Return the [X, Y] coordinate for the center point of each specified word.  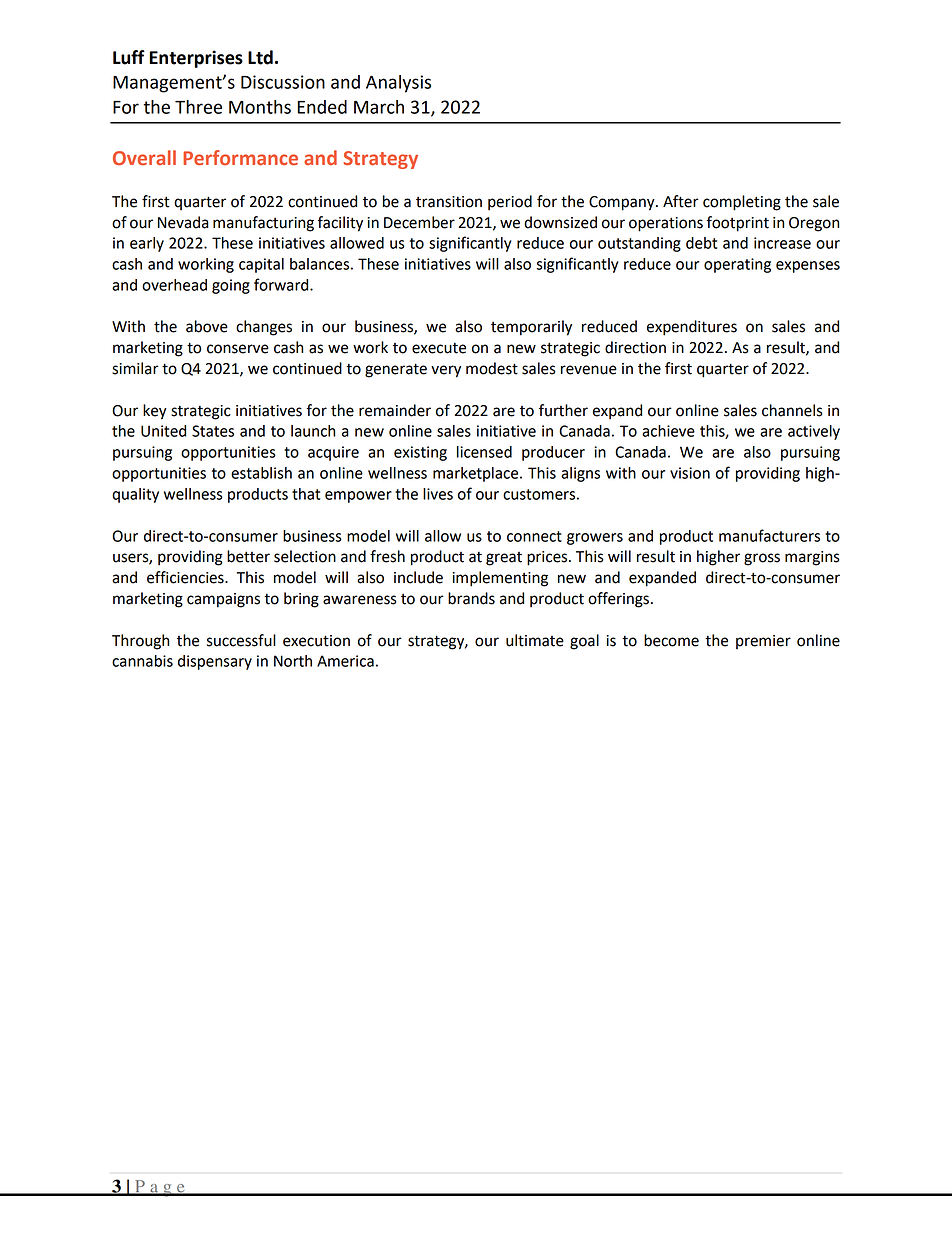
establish [261, 473]
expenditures [692, 328]
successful [241, 640]
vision [690, 473]
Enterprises [196, 59]
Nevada [183, 222]
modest [492, 368]
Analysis [398, 84]
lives [438, 494]
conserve [238, 349]
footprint [737, 224]
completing [742, 203]
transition [449, 202]
